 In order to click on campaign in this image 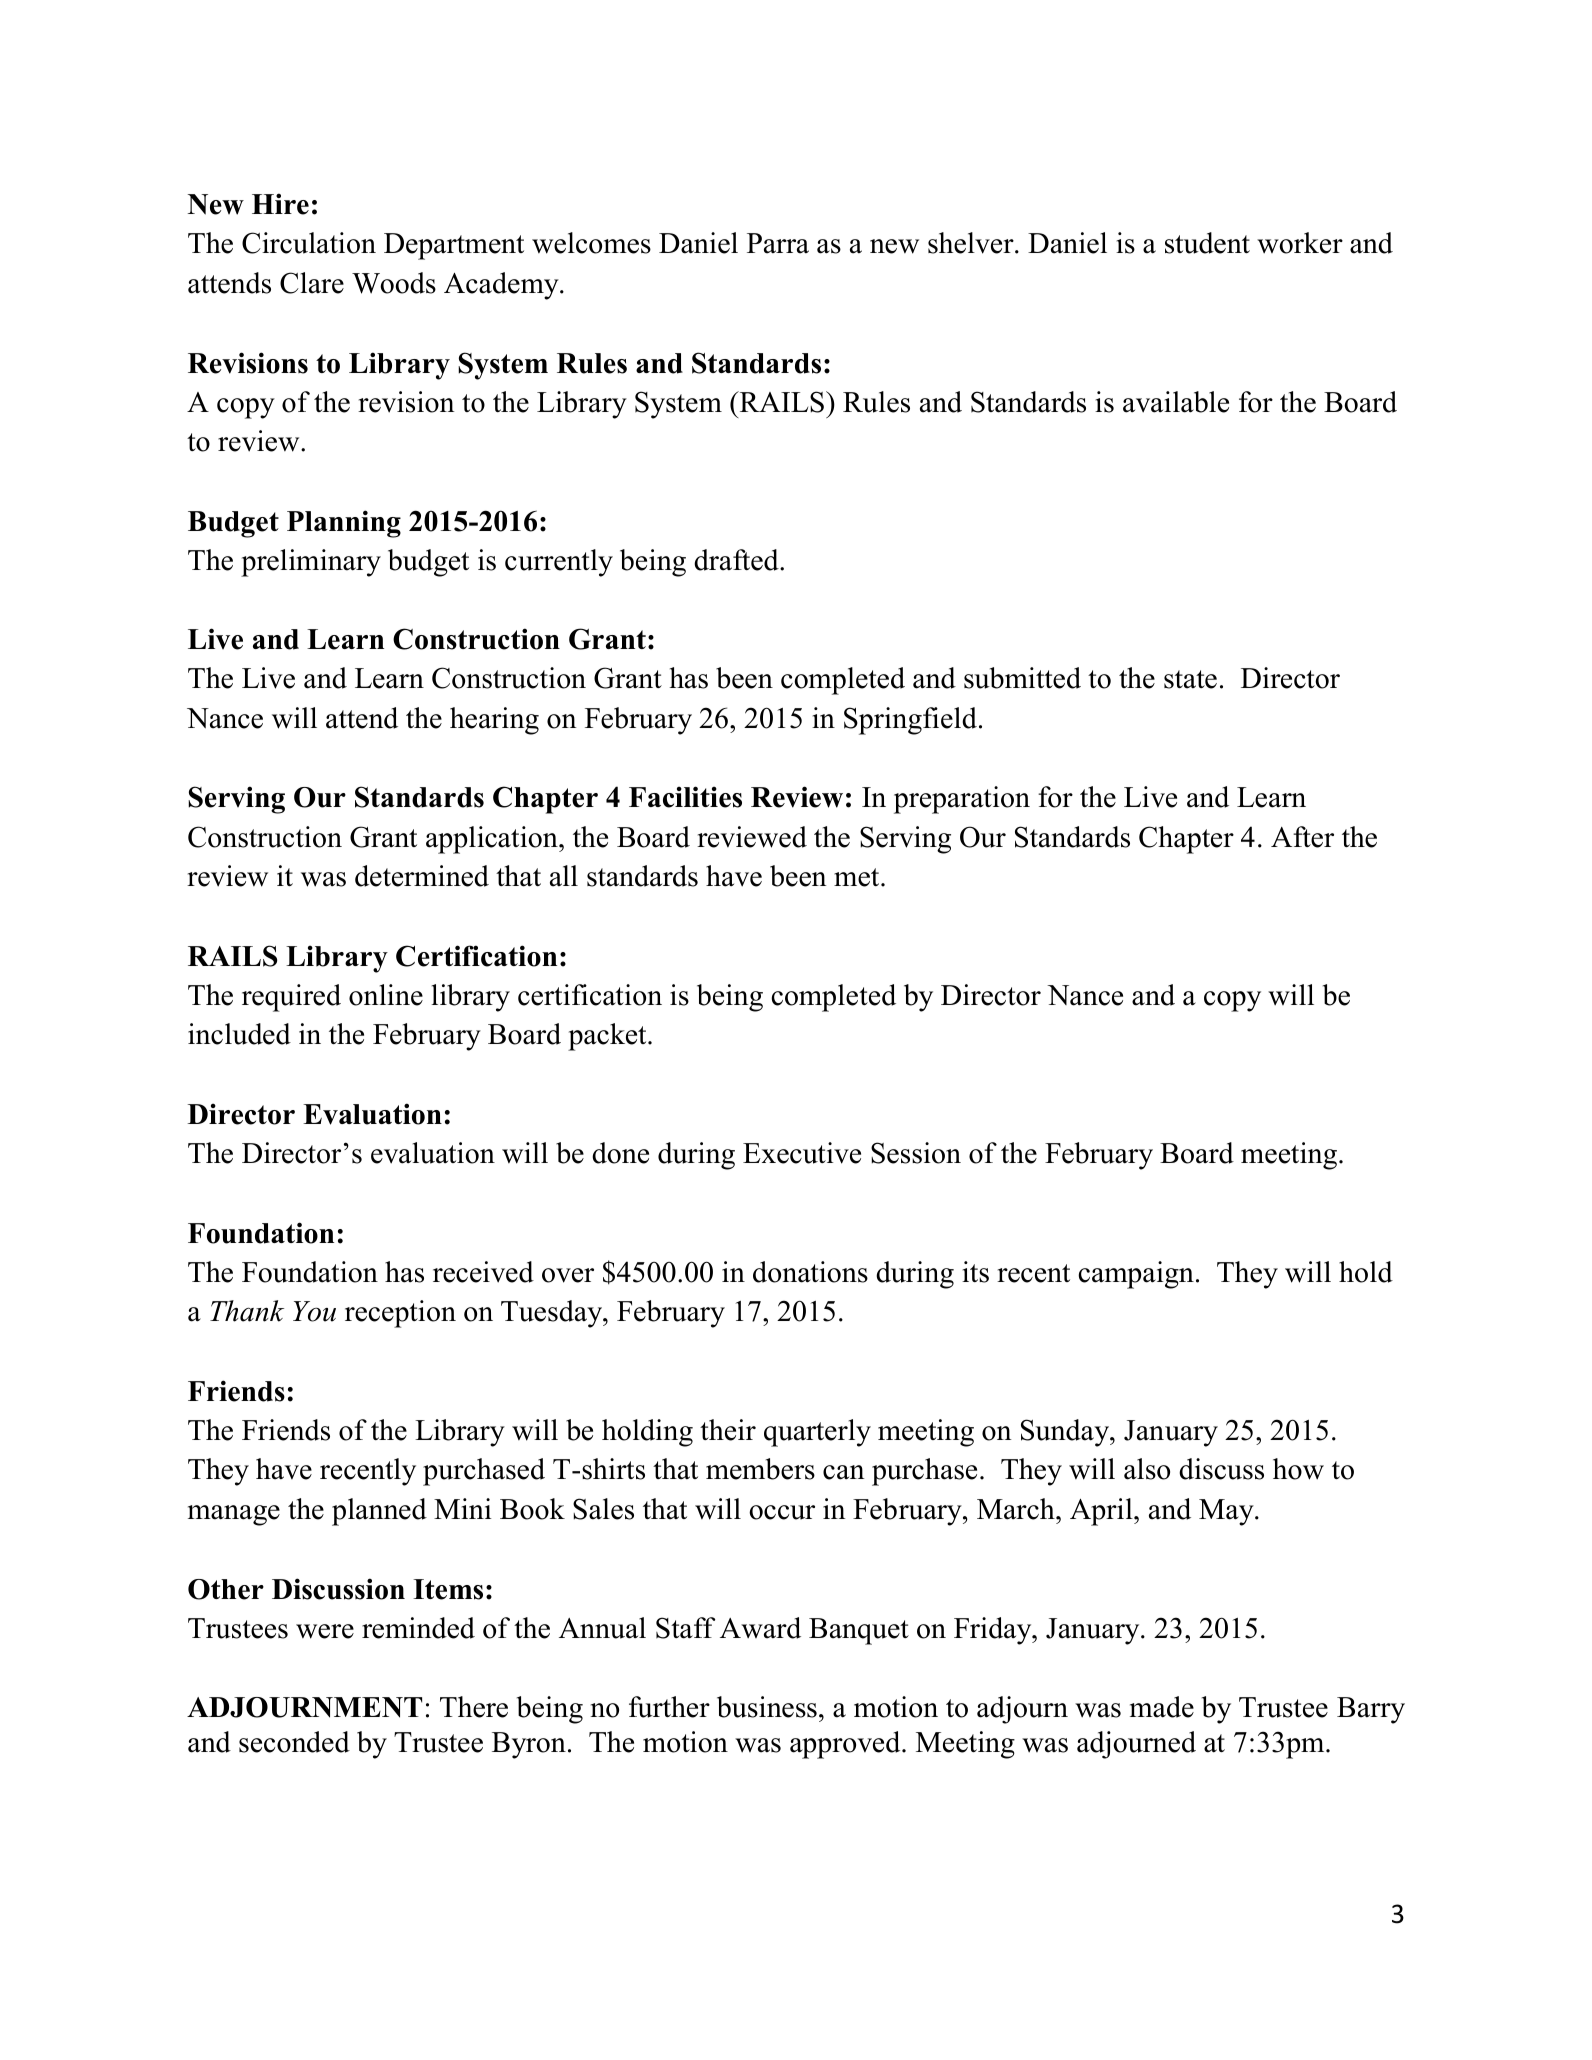, I will do `click(1136, 1275)`.
